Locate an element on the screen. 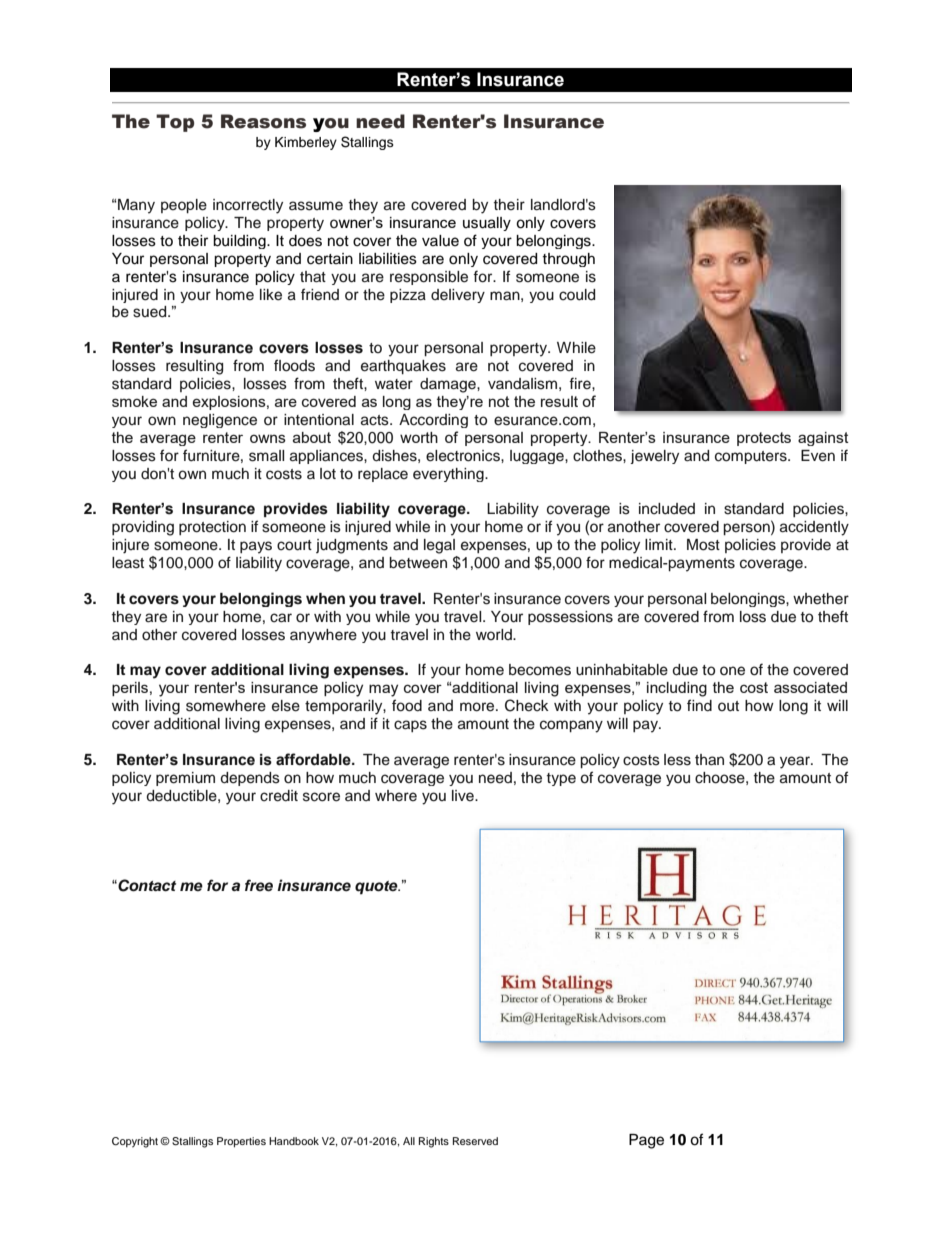 The width and height of the screenshot is (952, 1233). through is located at coordinates (568, 260).
